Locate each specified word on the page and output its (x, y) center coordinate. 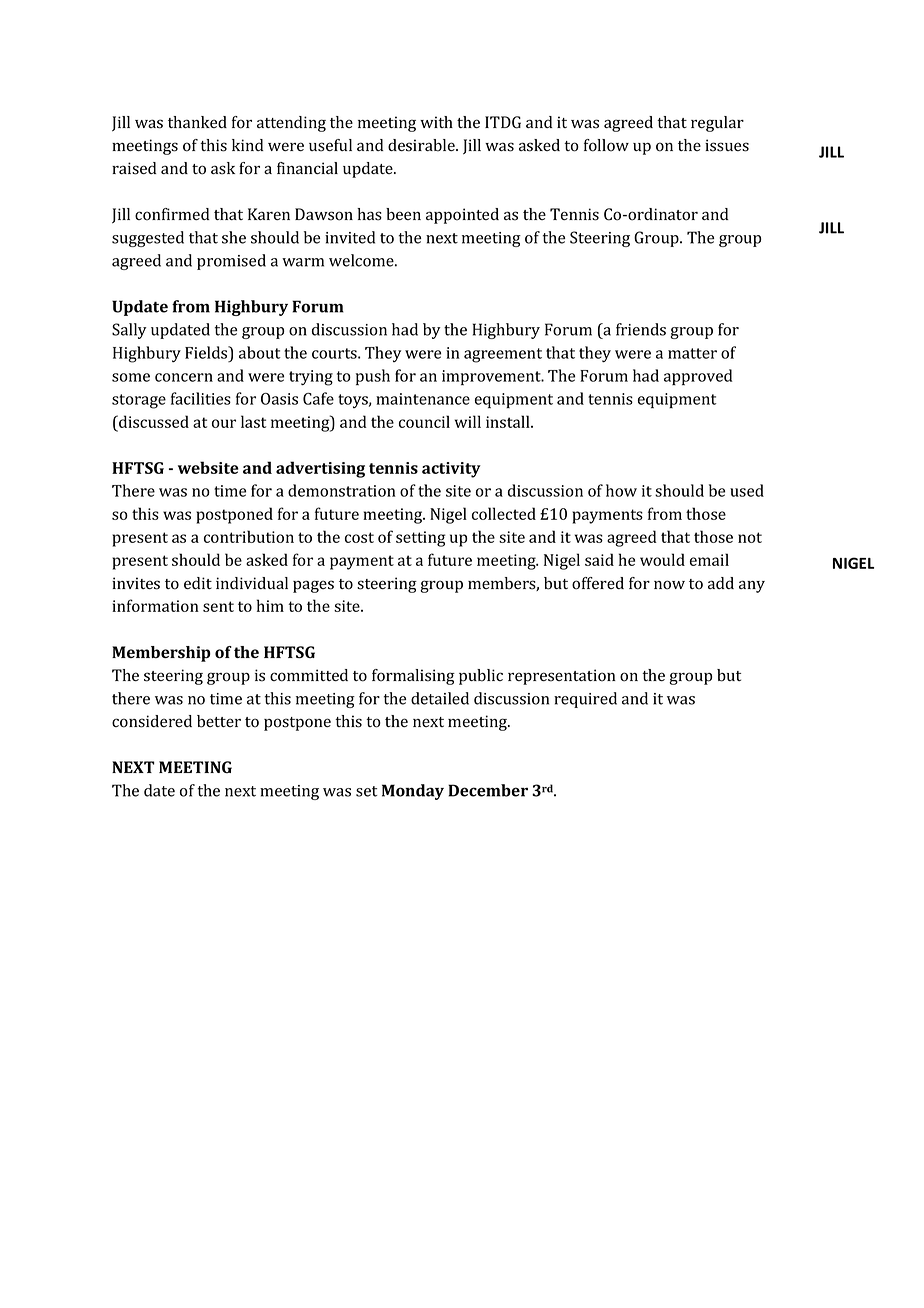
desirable (422, 145)
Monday (413, 792)
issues (727, 145)
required (585, 700)
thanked (197, 122)
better (219, 721)
